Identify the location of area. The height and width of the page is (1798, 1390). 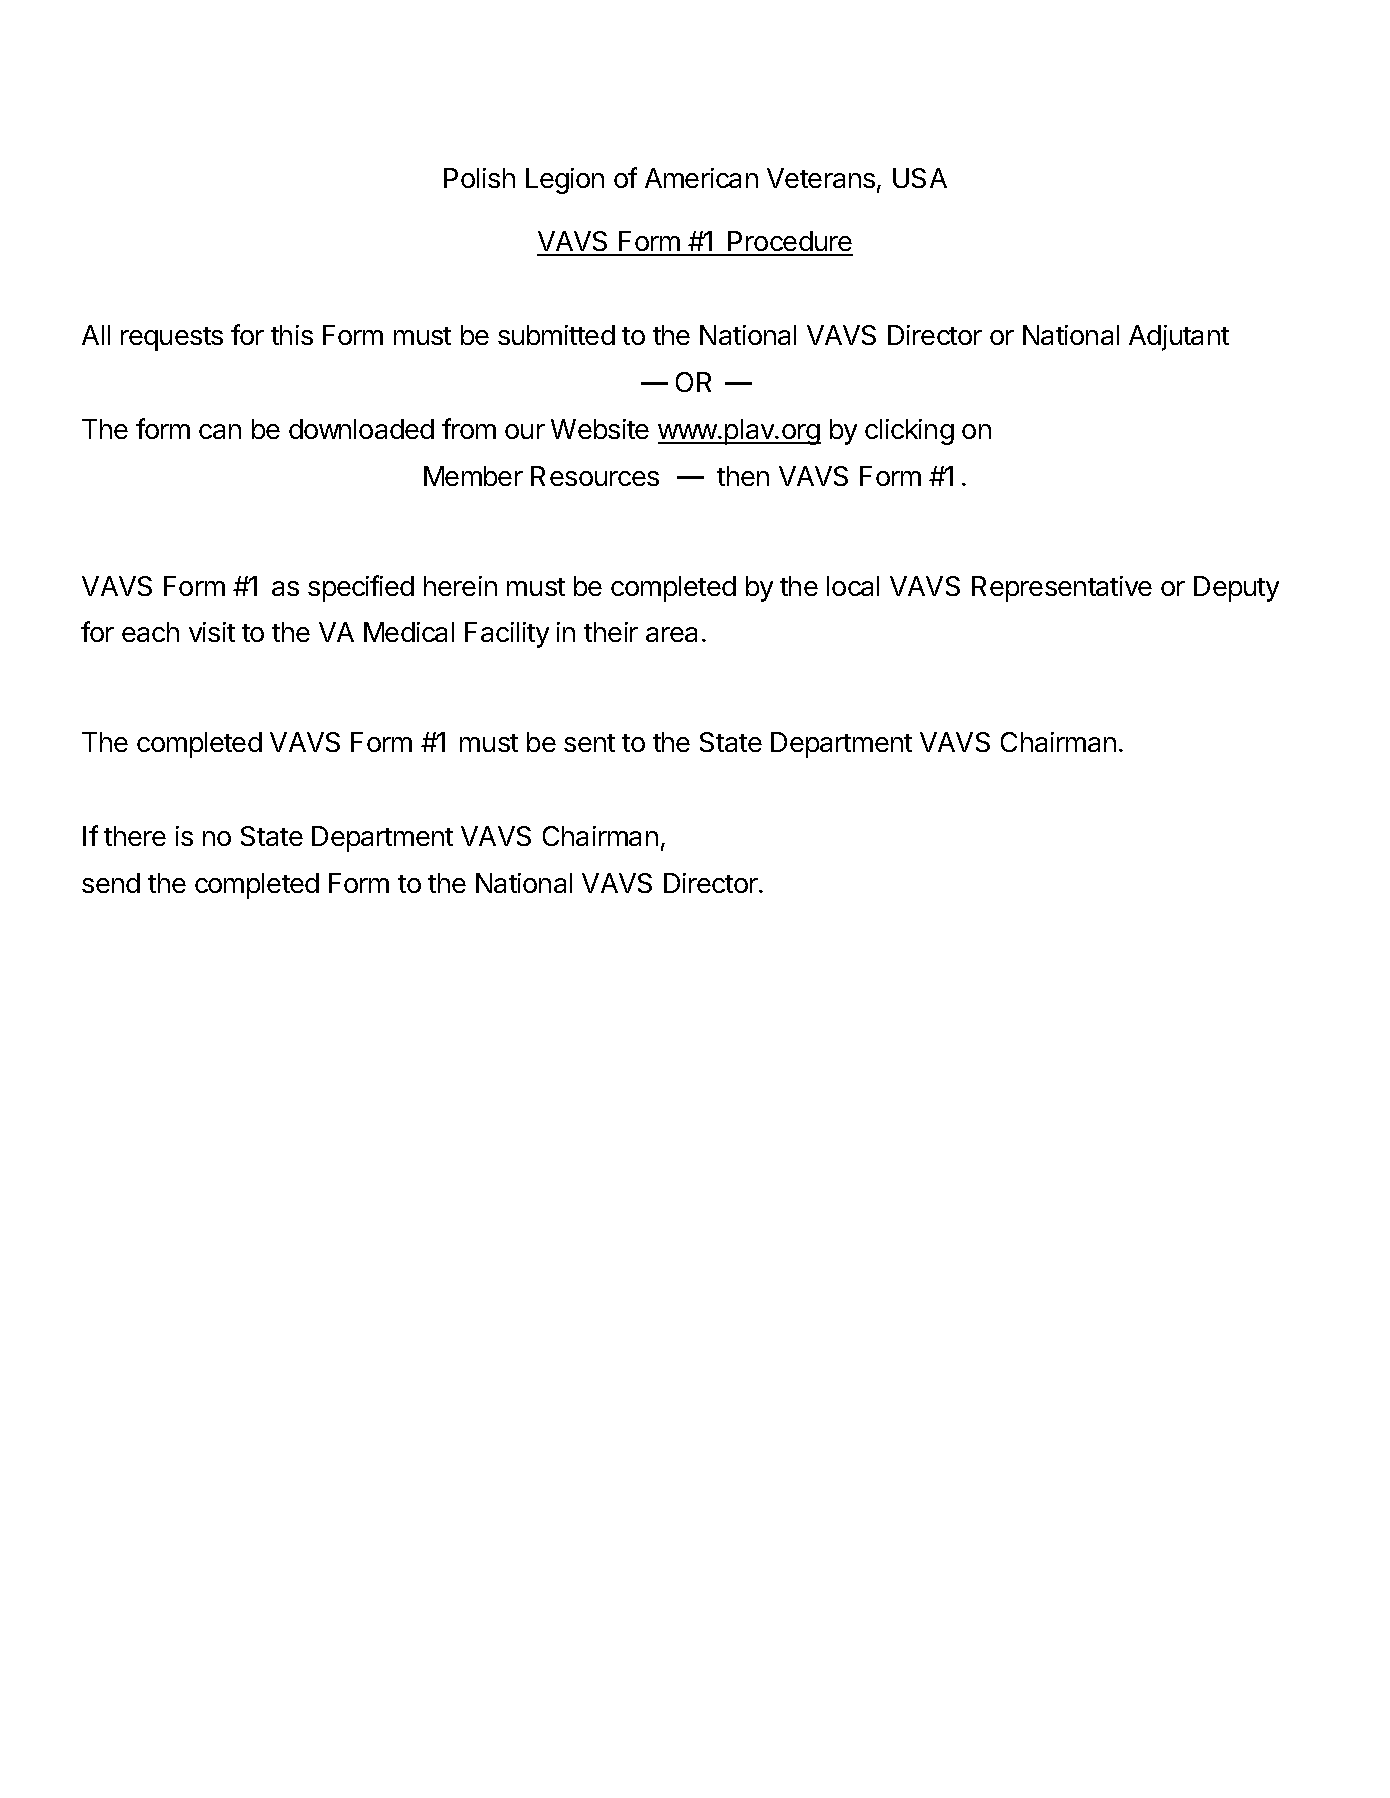
(671, 634).
